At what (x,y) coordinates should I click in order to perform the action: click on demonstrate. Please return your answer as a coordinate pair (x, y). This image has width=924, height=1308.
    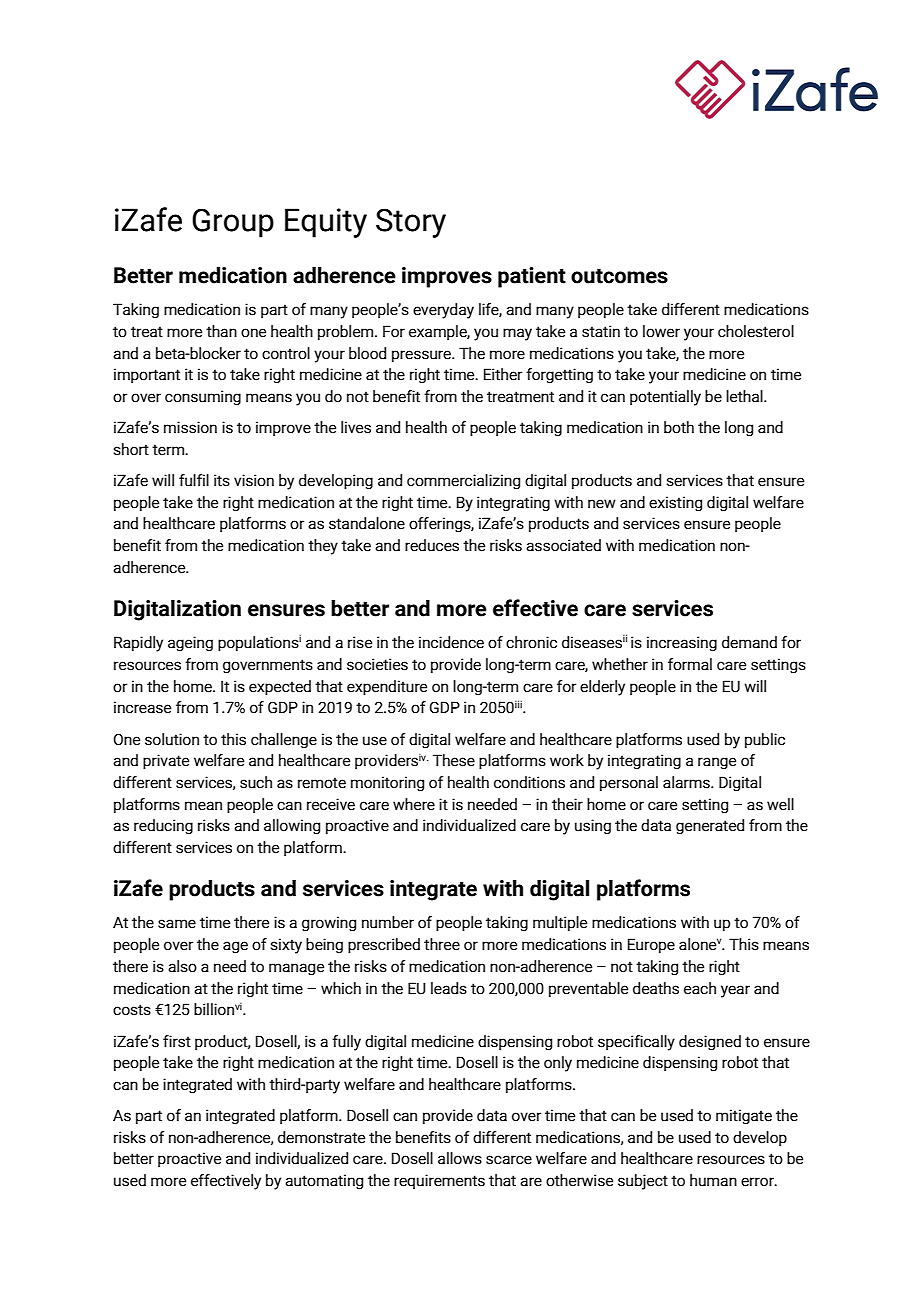
    Looking at the image, I should click on (321, 1137).
